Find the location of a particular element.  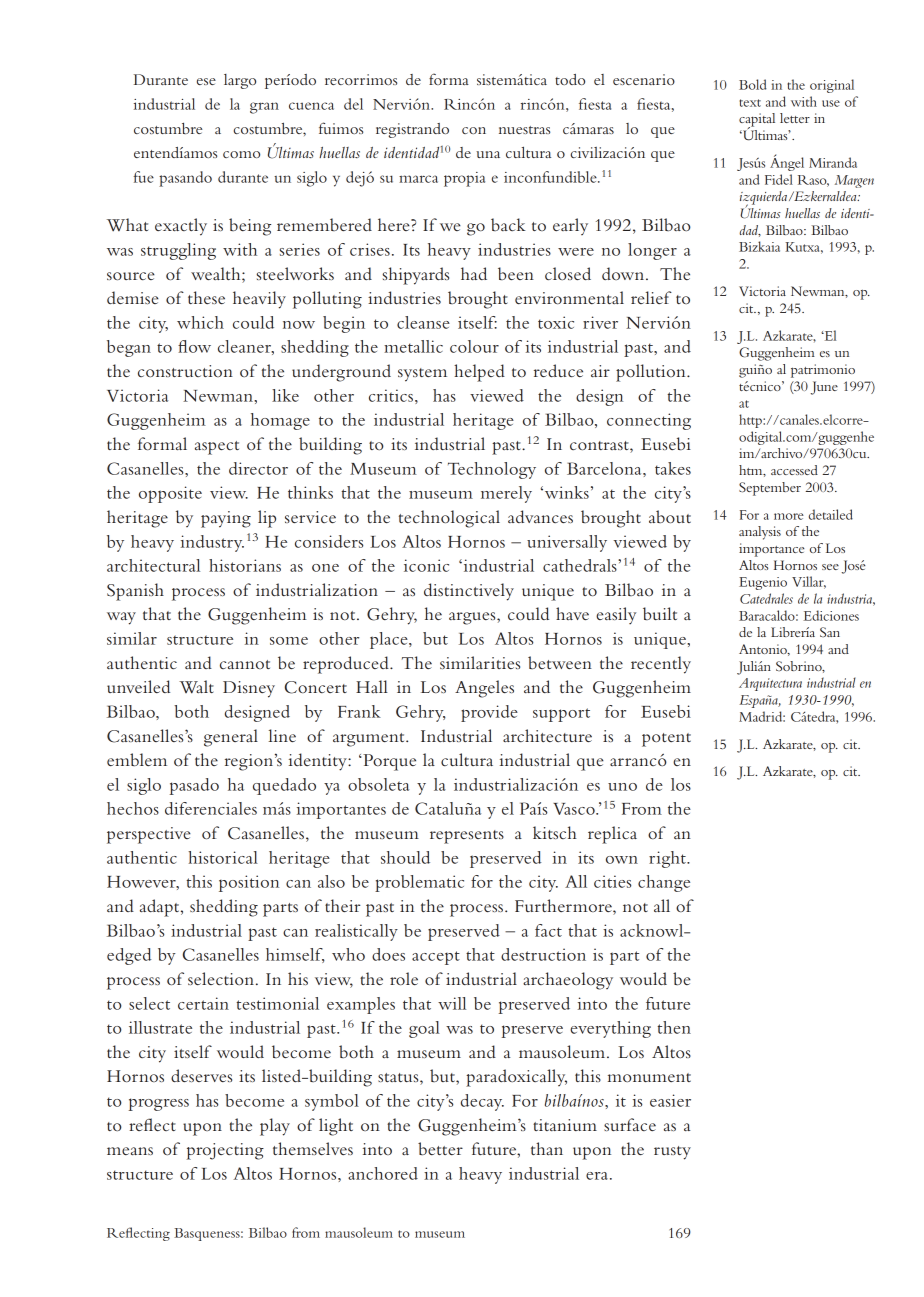

argues is located at coordinates (473, 618).
